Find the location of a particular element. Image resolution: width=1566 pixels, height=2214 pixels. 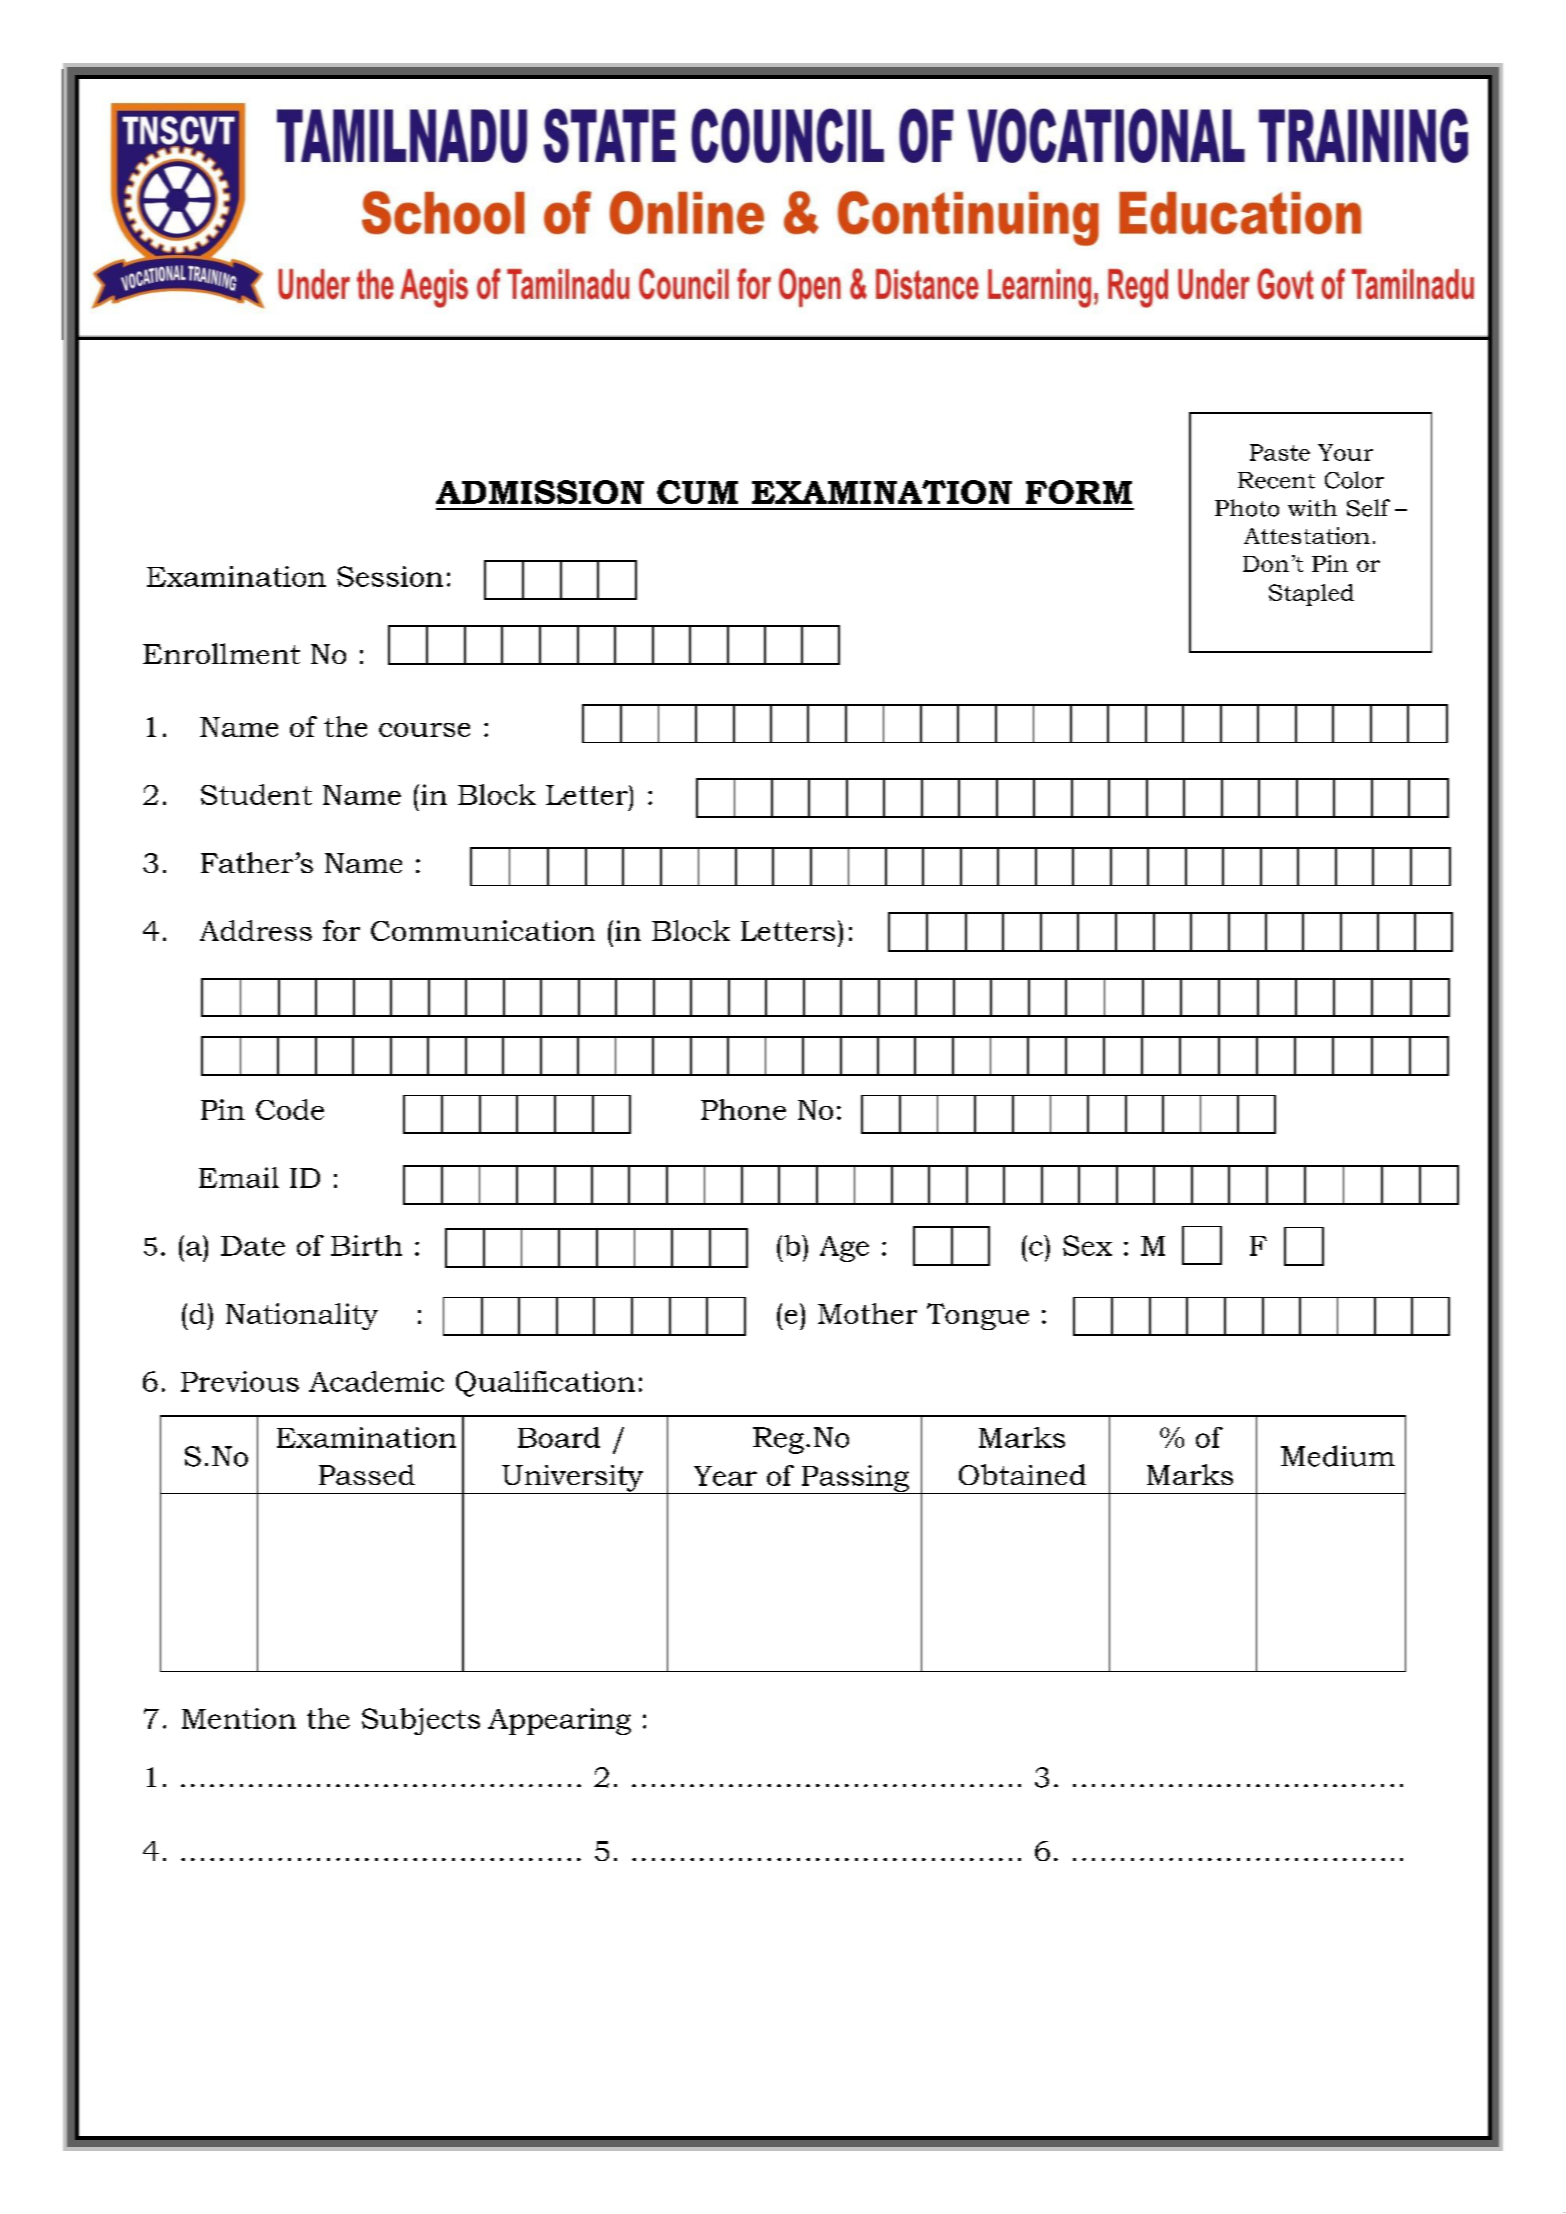

Appearing is located at coordinates (559, 1721).
